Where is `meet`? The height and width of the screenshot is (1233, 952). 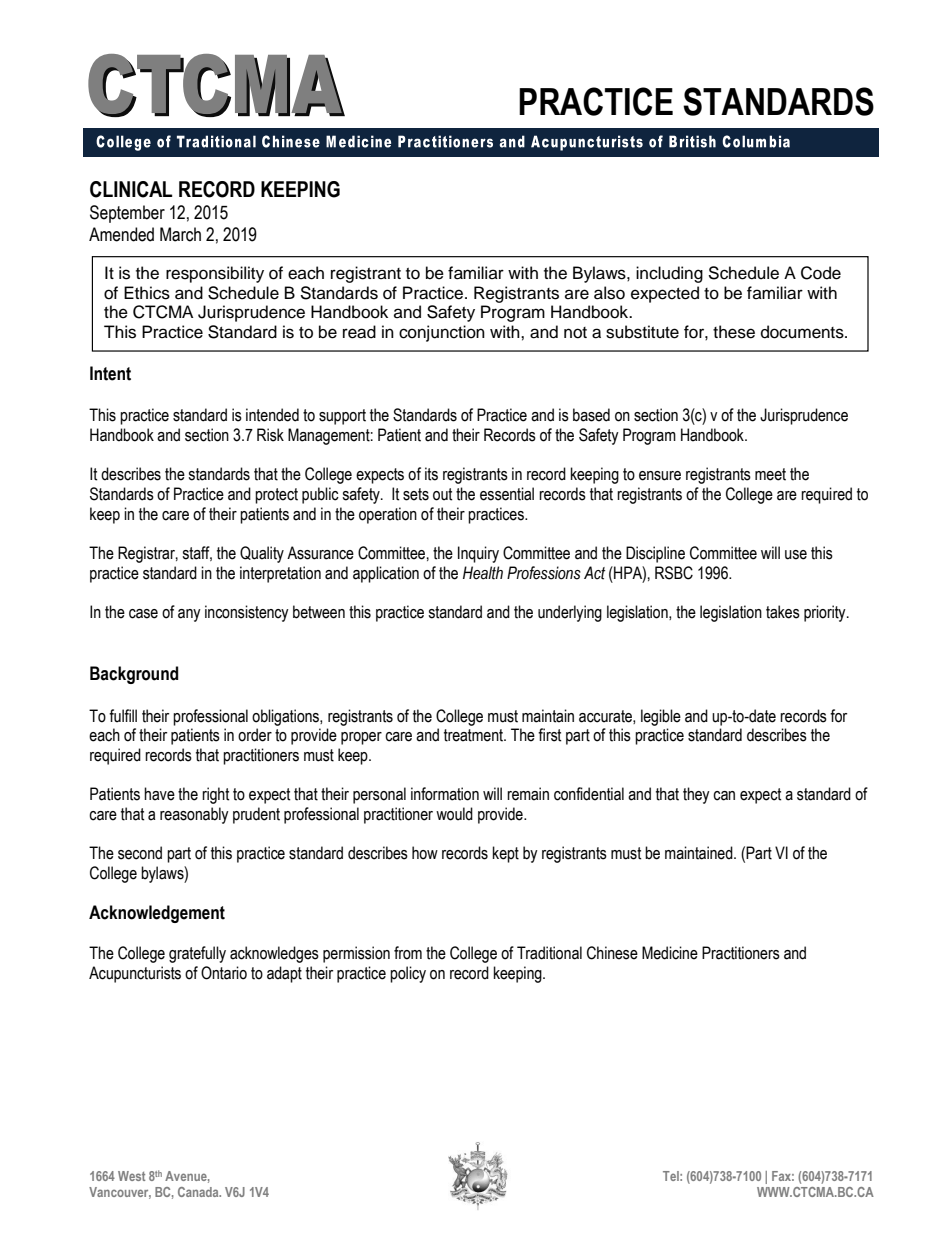 meet is located at coordinates (770, 474).
